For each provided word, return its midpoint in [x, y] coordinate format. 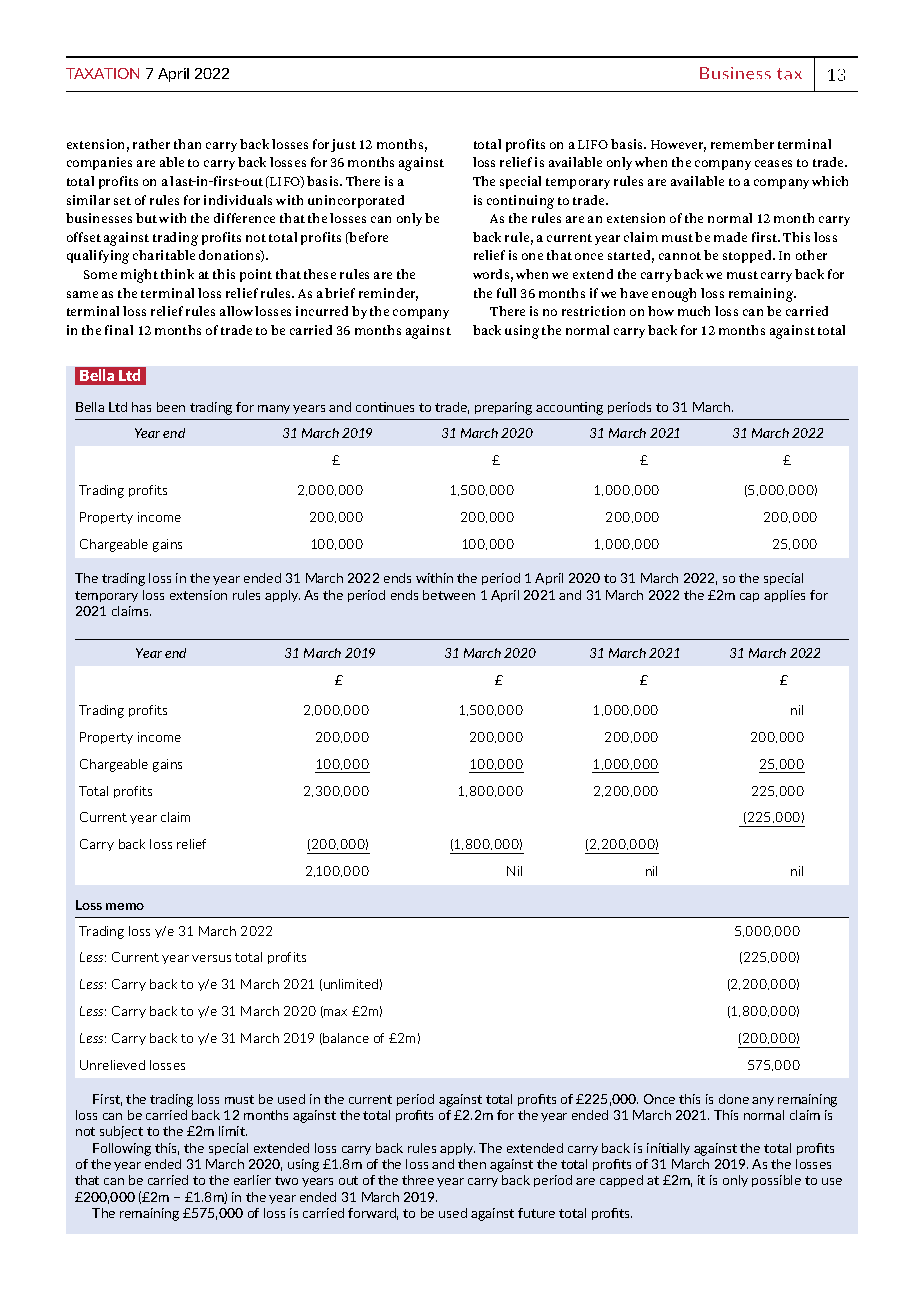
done [734, 1099]
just [343, 145]
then [472, 1164]
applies [784, 596]
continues [385, 407]
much [694, 311]
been [171, 407]
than [187, 144]
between [449, 595]
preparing [503, 408]
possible [776, 1181]
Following [122, 1149]
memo [125, 906]
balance [346, 1038]
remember [742, 144]
